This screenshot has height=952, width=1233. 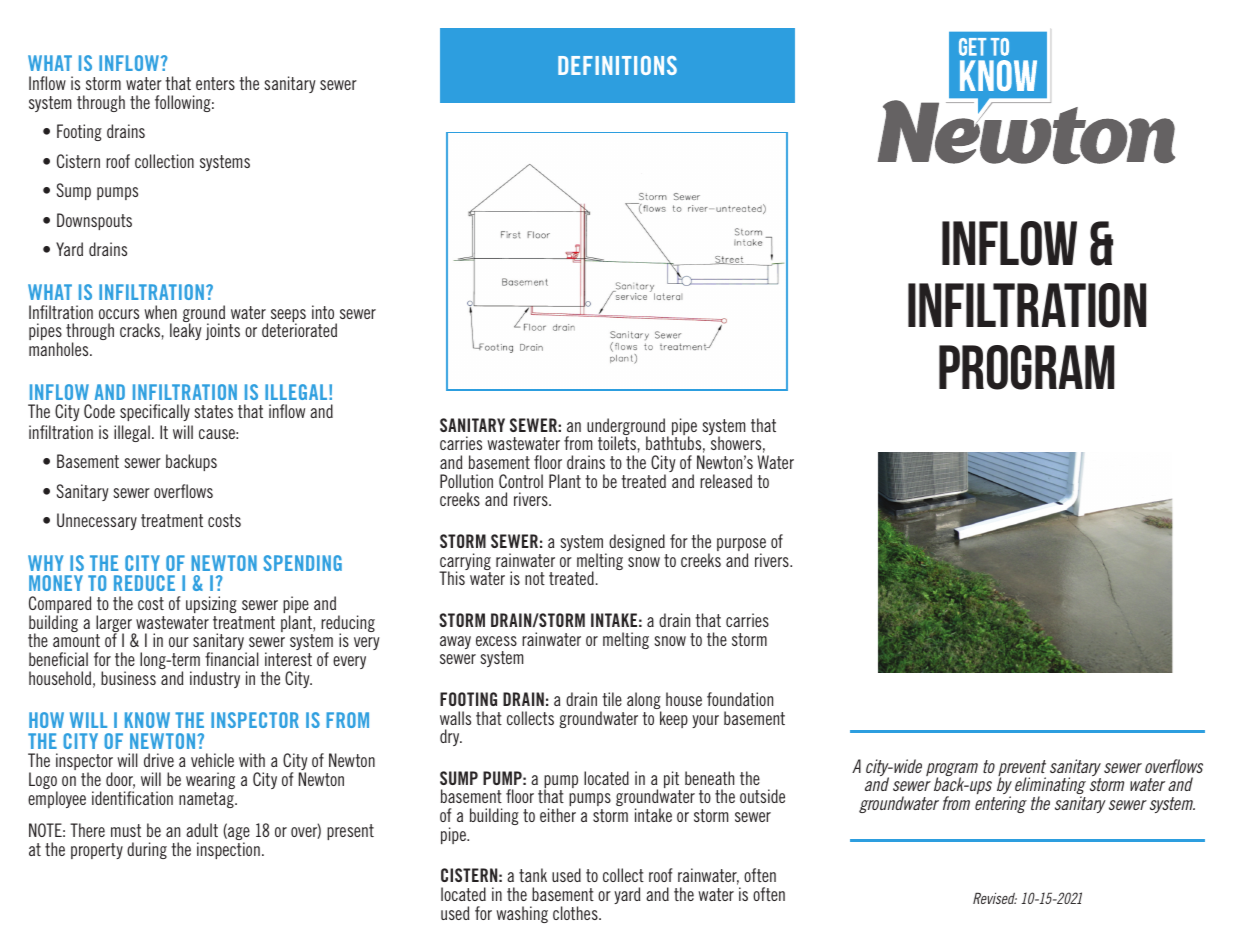 I want to click on tile, so click(x=612, y=699).
